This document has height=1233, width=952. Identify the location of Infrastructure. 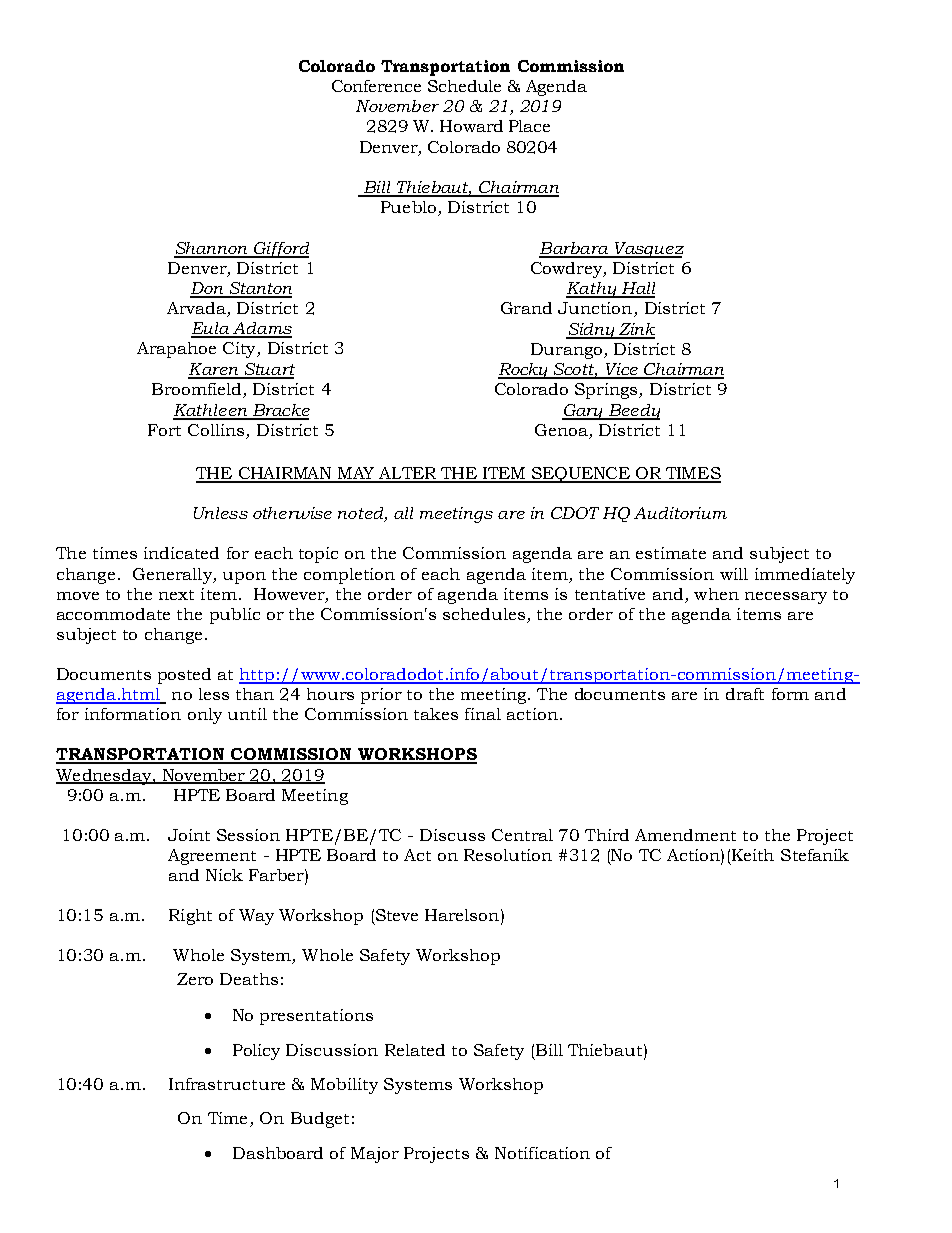
(227, 1084).
